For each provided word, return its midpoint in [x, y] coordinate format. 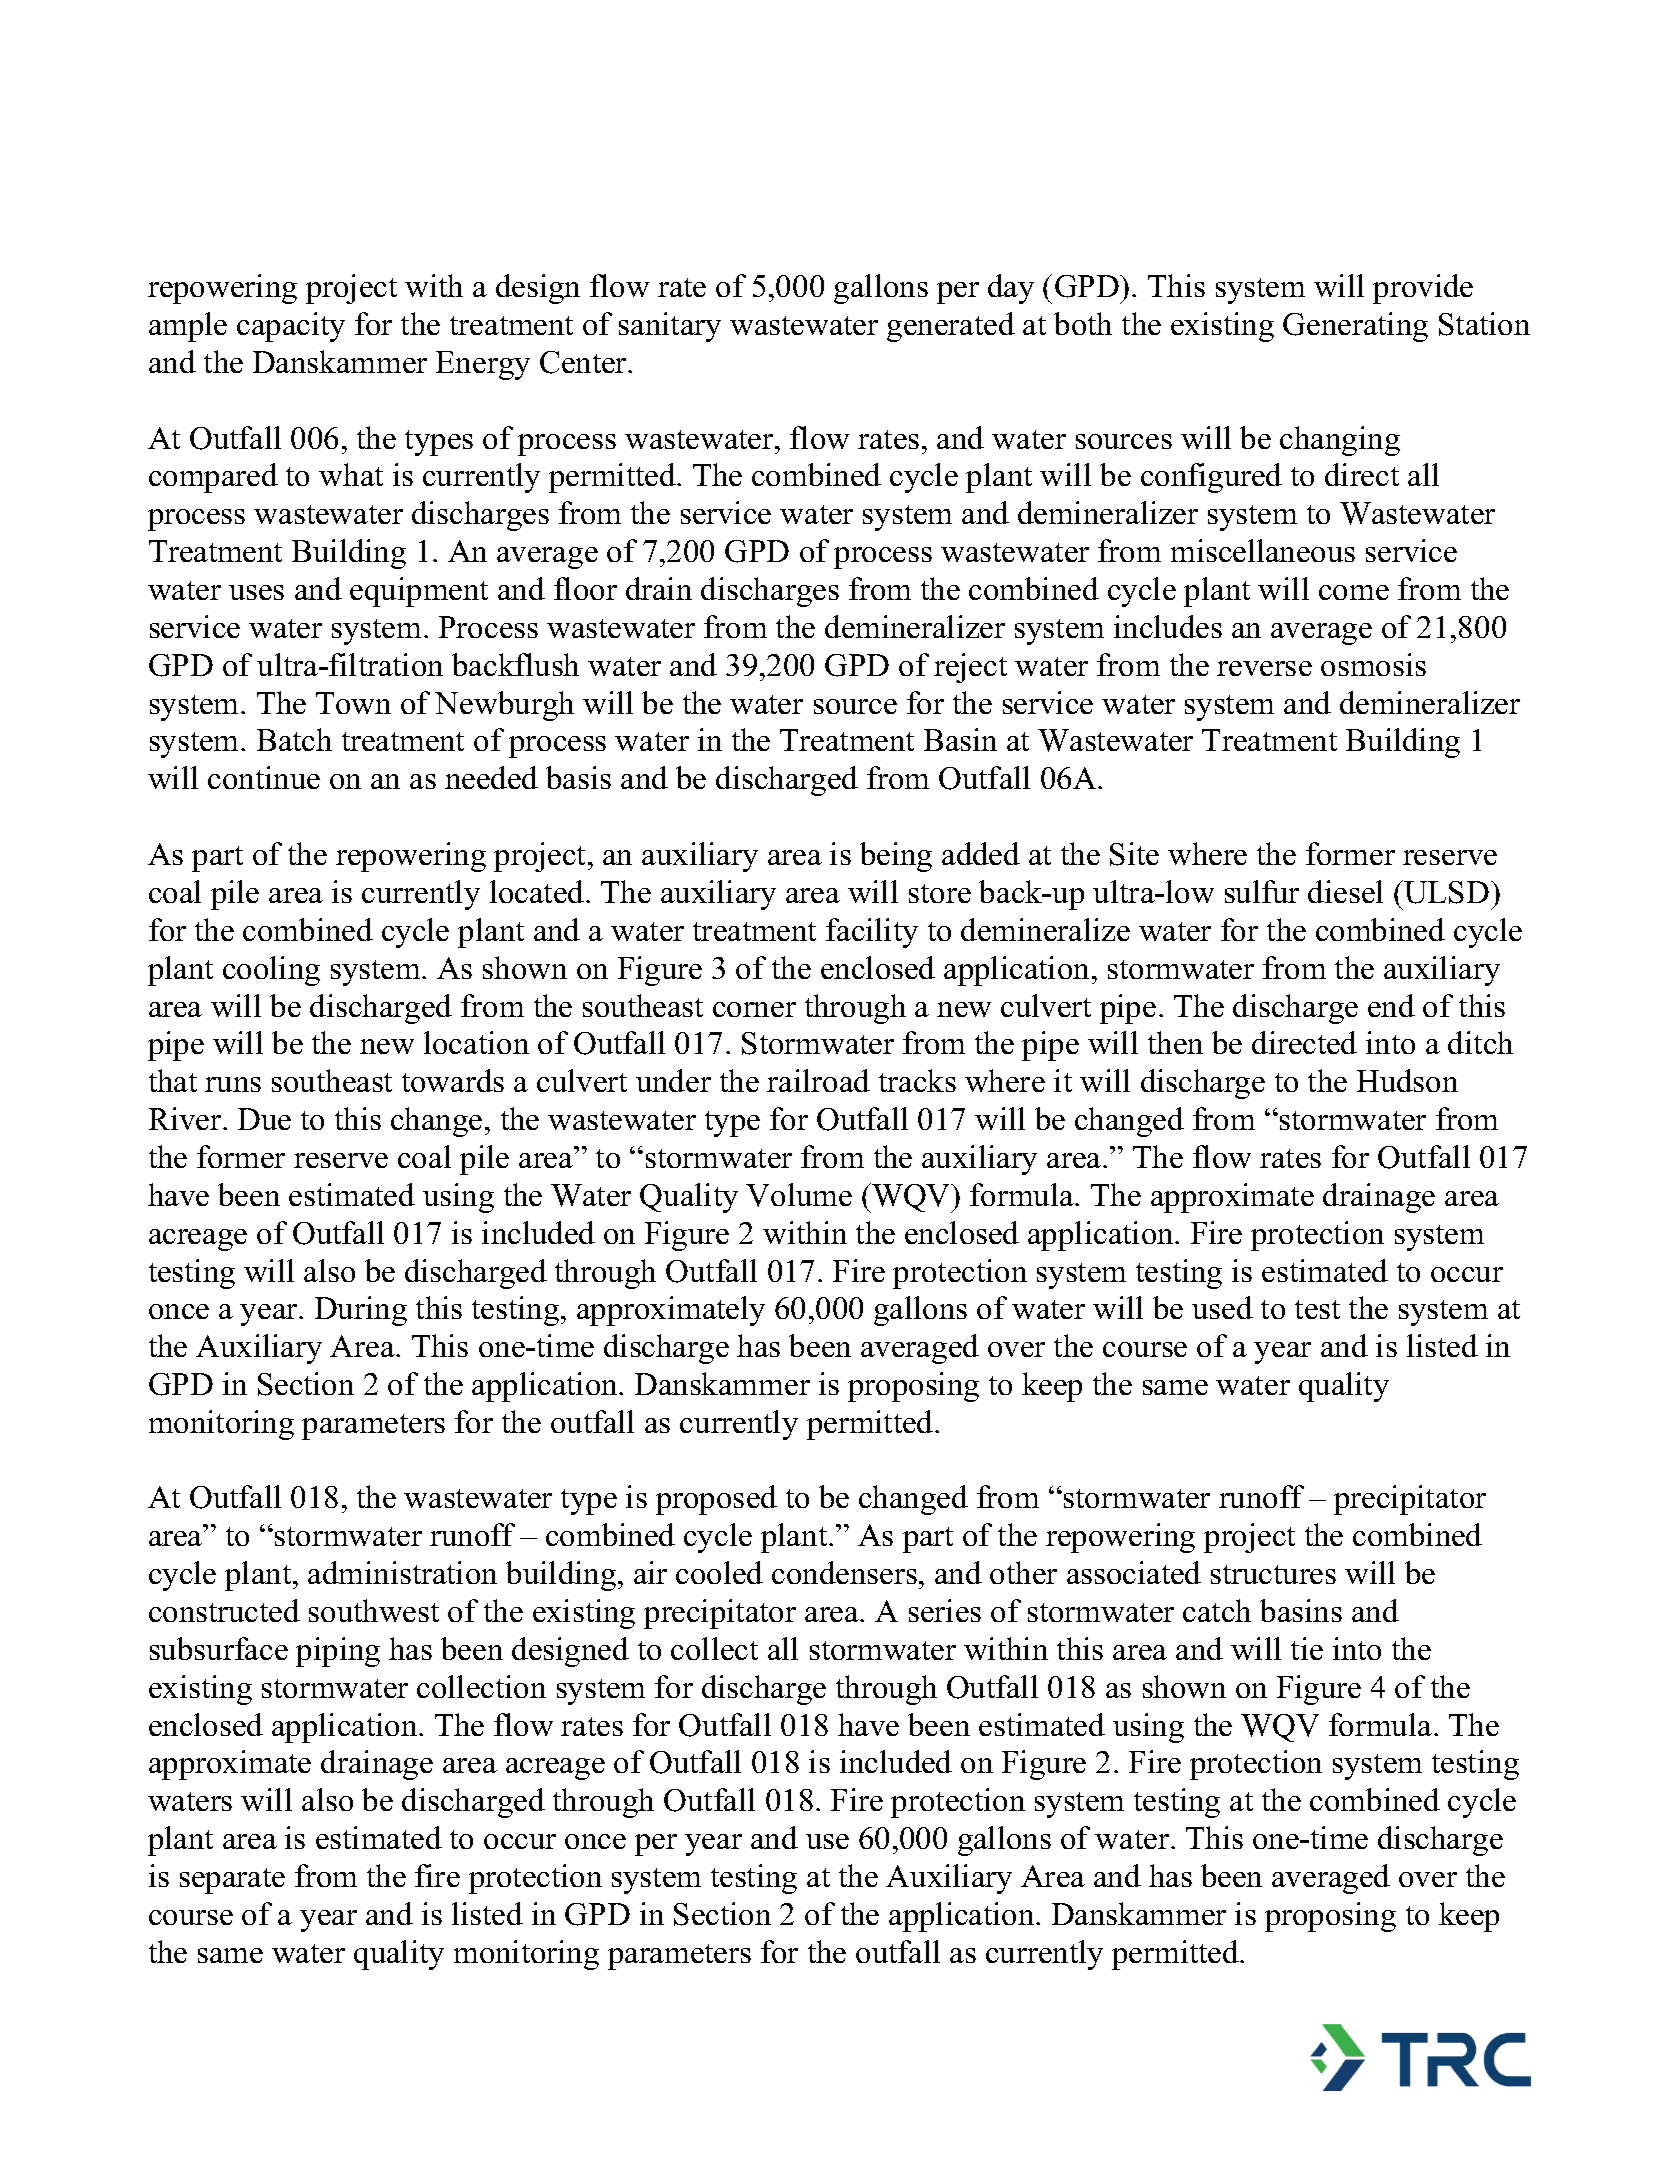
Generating [1355, 327]
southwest [374, 1610]
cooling [271, 971]
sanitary [670, 327]
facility [872, 933]
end [1391, 1005]
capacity [291, 327]
